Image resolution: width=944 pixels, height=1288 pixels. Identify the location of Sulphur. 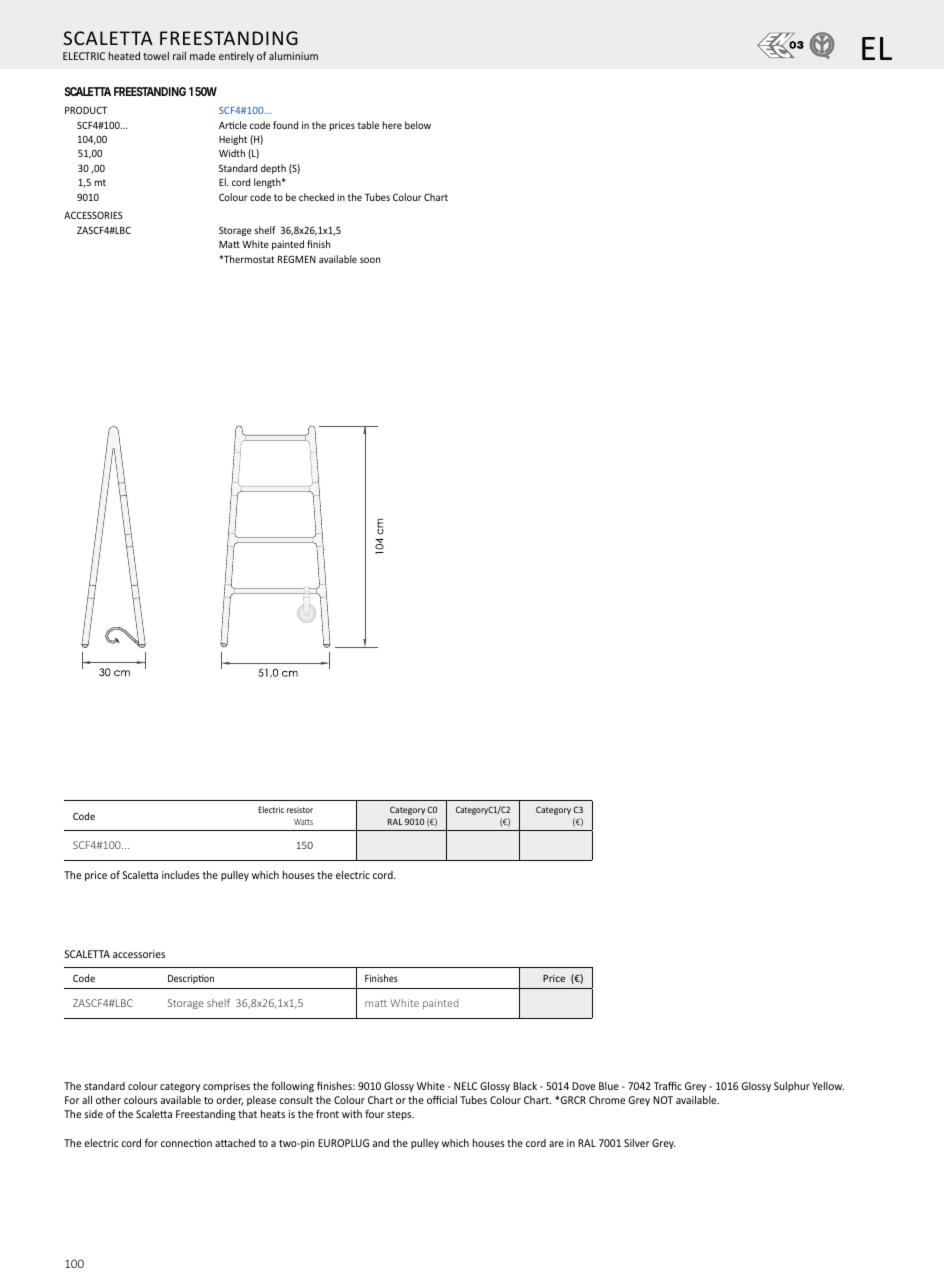
(792, 1087).
